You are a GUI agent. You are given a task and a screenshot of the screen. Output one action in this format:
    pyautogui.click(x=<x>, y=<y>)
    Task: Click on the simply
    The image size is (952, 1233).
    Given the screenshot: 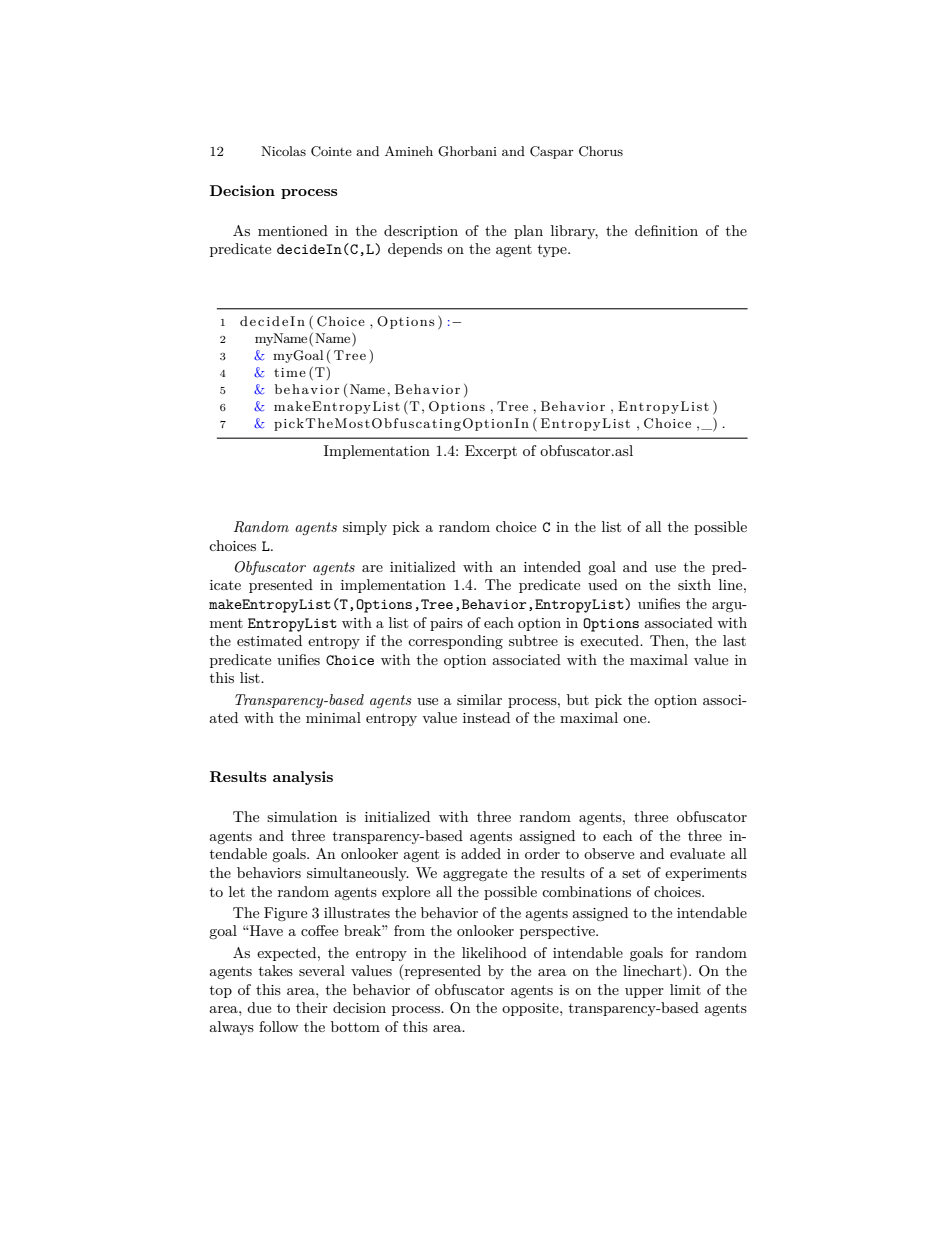 What is the action you would take?
    pyautogui.click(x=365, y=528)
